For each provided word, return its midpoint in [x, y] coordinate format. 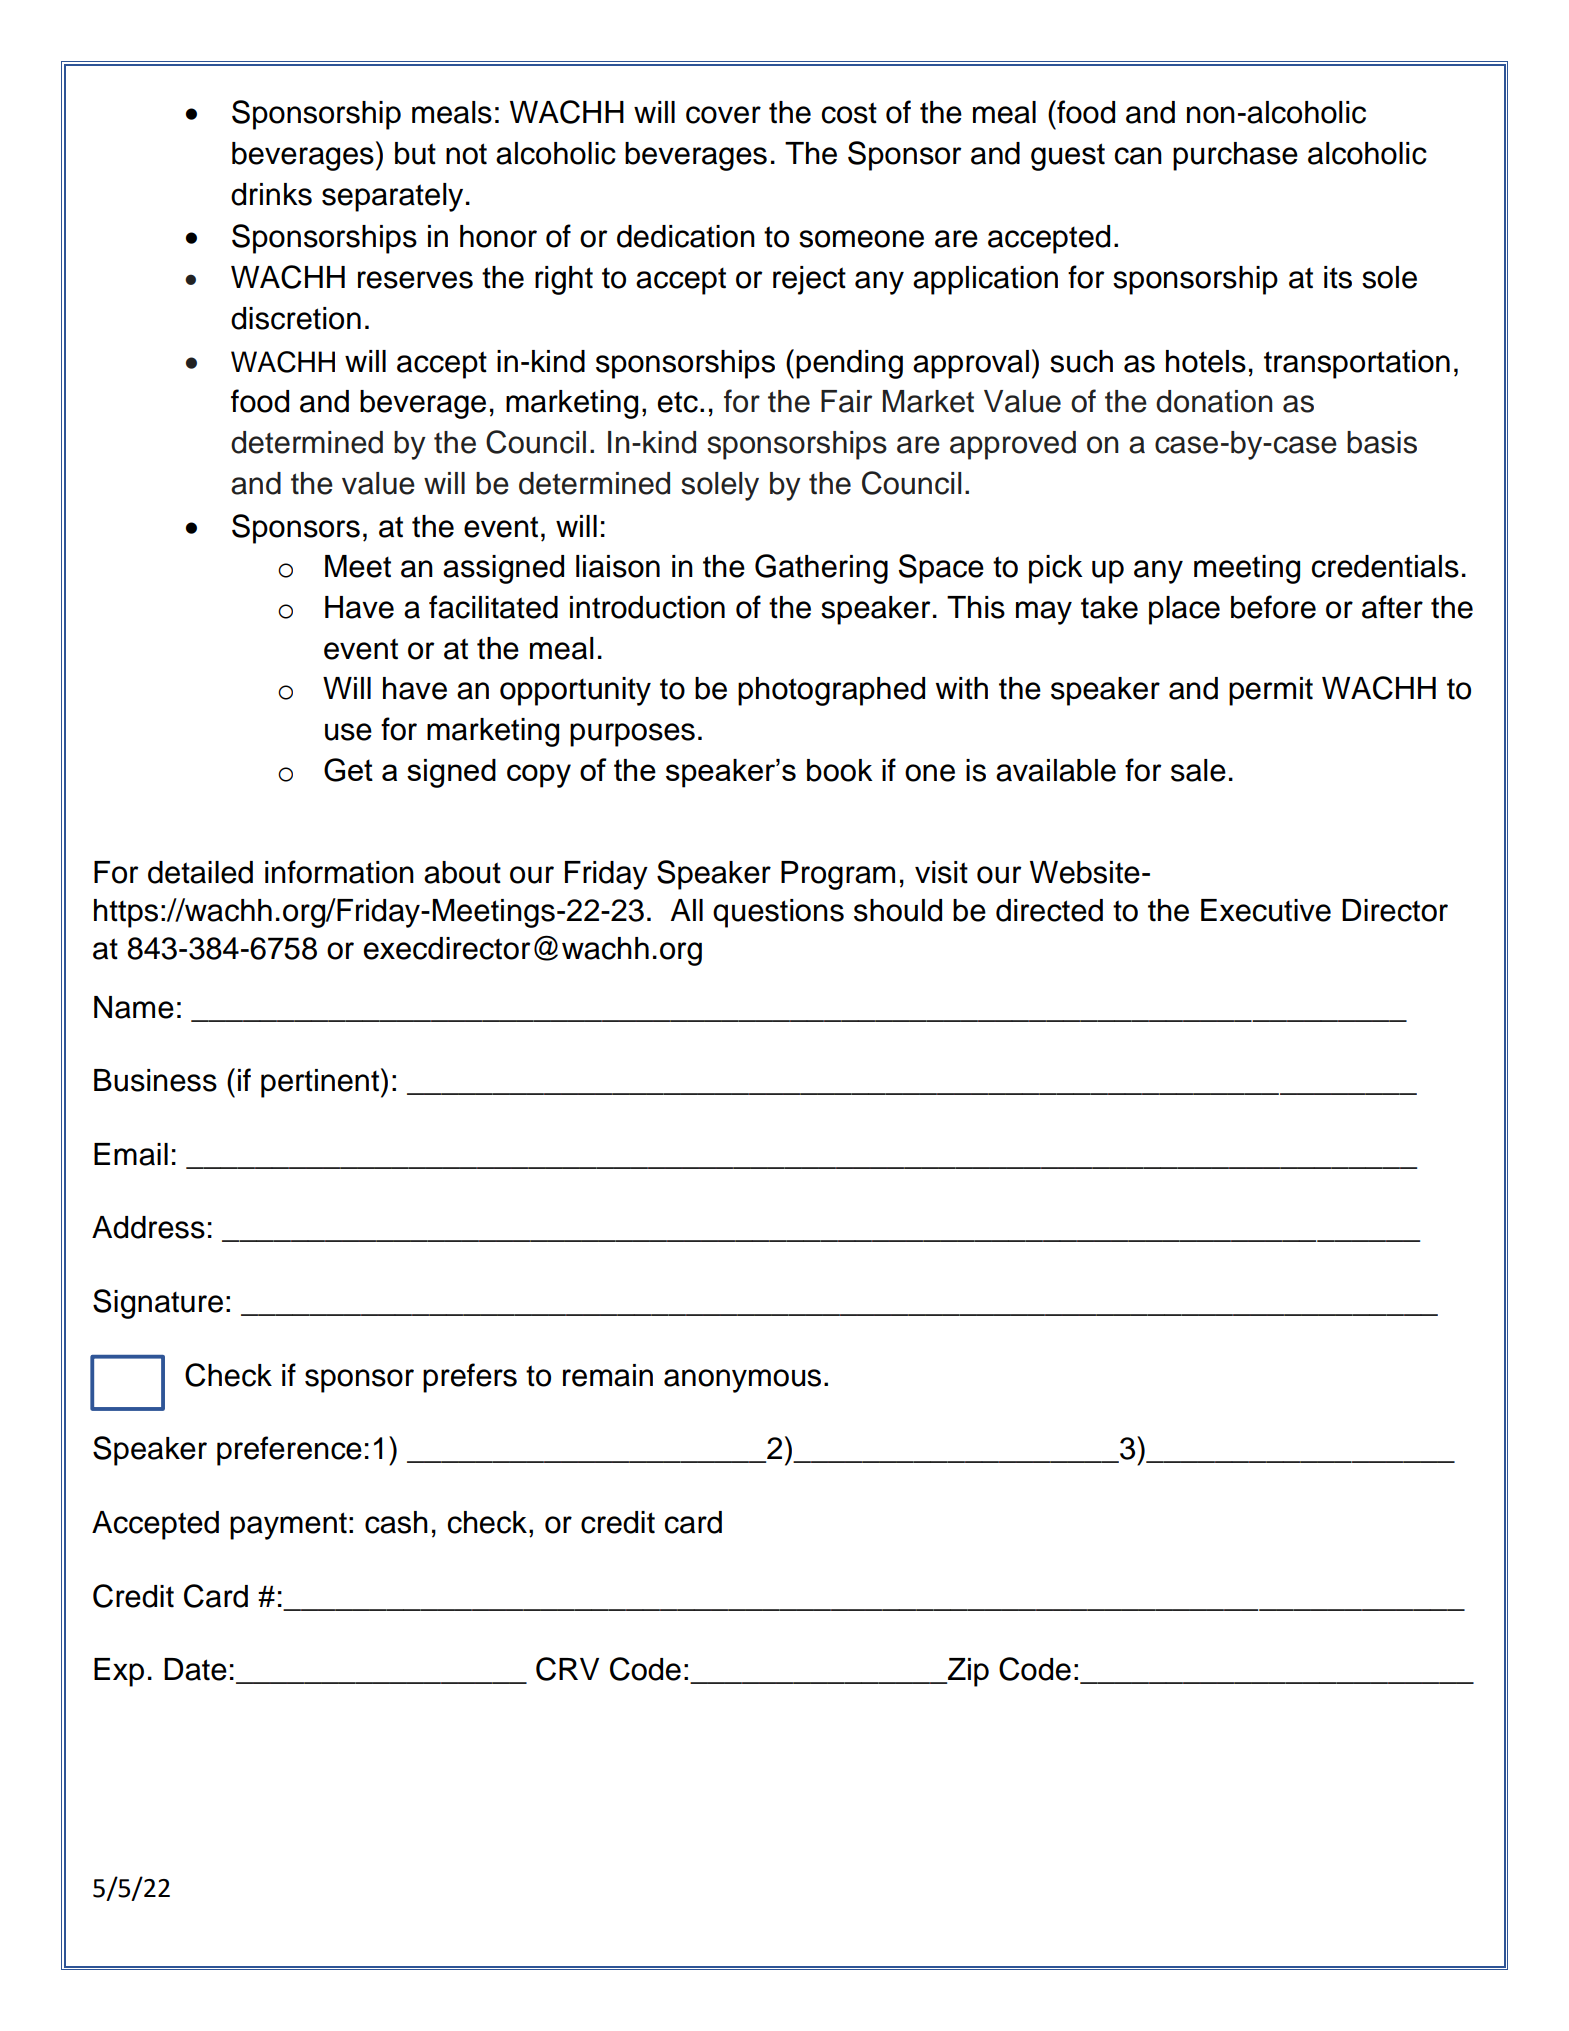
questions [778, 913]
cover [723, 115]
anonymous [742, 1381]
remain [608, 1375]
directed [1049, 910]
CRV [567, 1669]
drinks [271, 194]
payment [288, 1526]
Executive [1266, 910]
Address [148, 1227]
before [1273, 607]
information [339, 872]
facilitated [493, 607]
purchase [1235, 156]
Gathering [821, 569]
